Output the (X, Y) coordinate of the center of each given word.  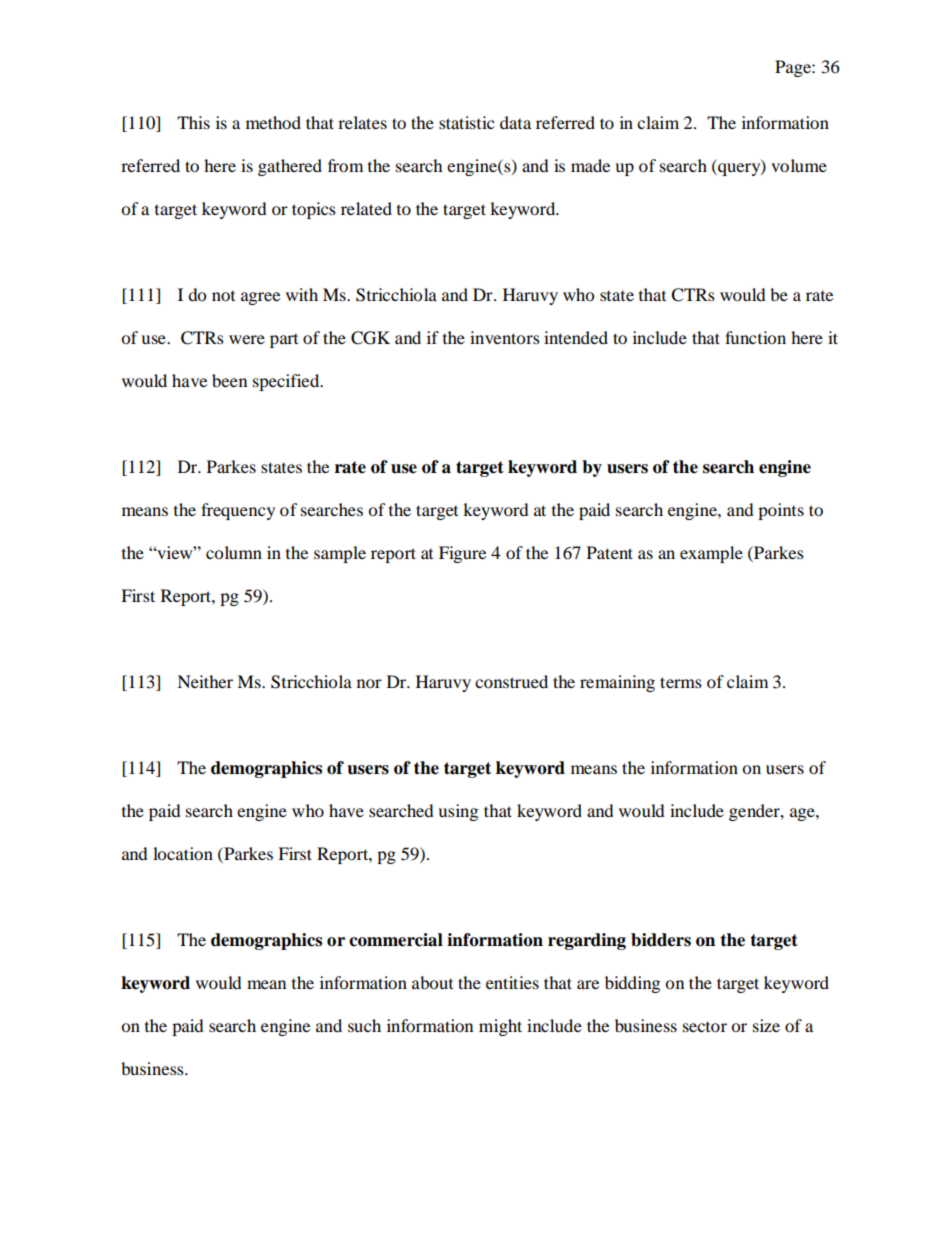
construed (511, 681)
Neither (205, 681)
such (364, 1025)
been (229, 380)
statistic (466, 122)
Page (794, 68)
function (755, 337)
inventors (505, 337)
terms (681, 682)
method (273, 122)
